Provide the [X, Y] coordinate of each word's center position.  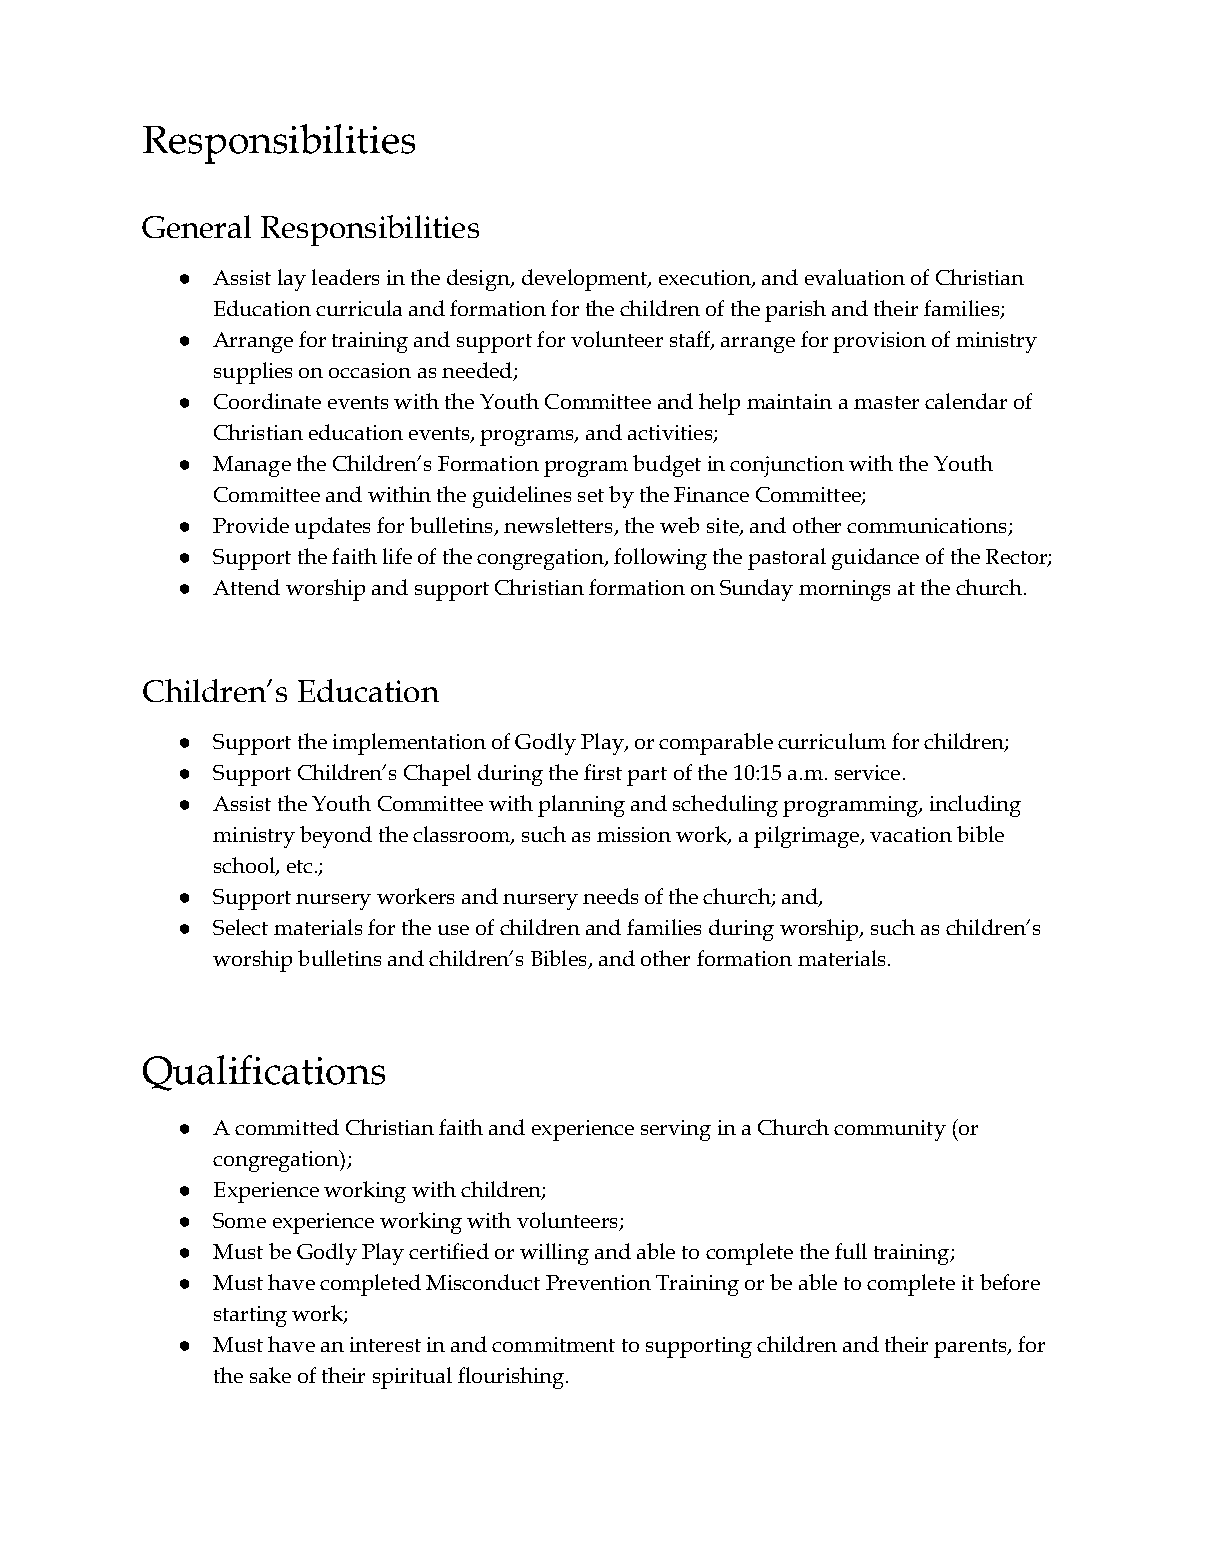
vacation [911, 834]
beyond [336, 837]
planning [581, 806]
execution [706, 279]
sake [270, 1375]
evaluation [855, 277]
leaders [345, 277]
